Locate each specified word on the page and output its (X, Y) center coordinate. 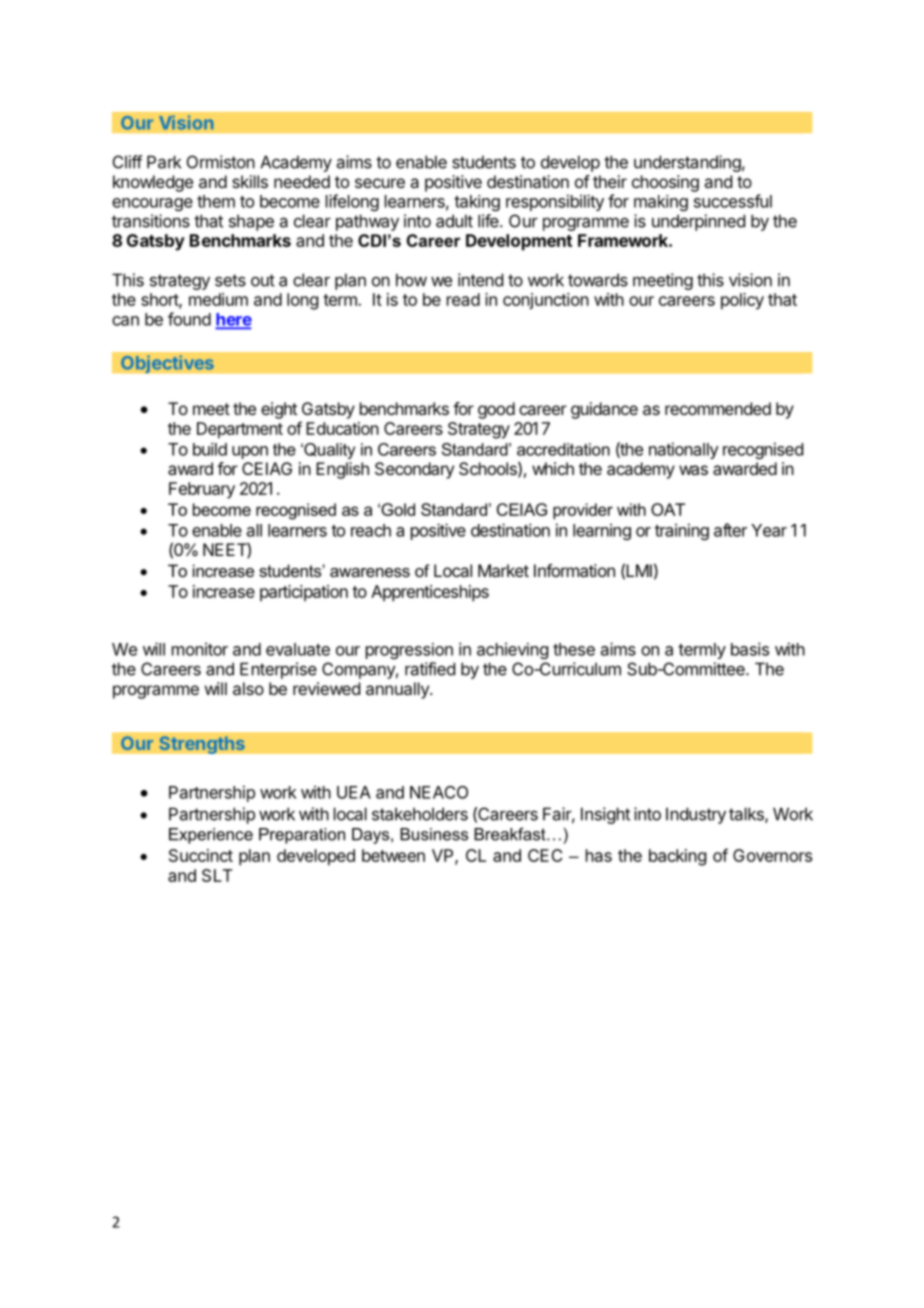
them (216, 201)
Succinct (201, 855)
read (463, 299)
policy (742, 301)
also (248, 688)
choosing (665, 183)
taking (477, 203)
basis (750, 649)
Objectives (167, 364)
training (682, 531)
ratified (430, 669)
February (202, 490)
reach (371, 530)
